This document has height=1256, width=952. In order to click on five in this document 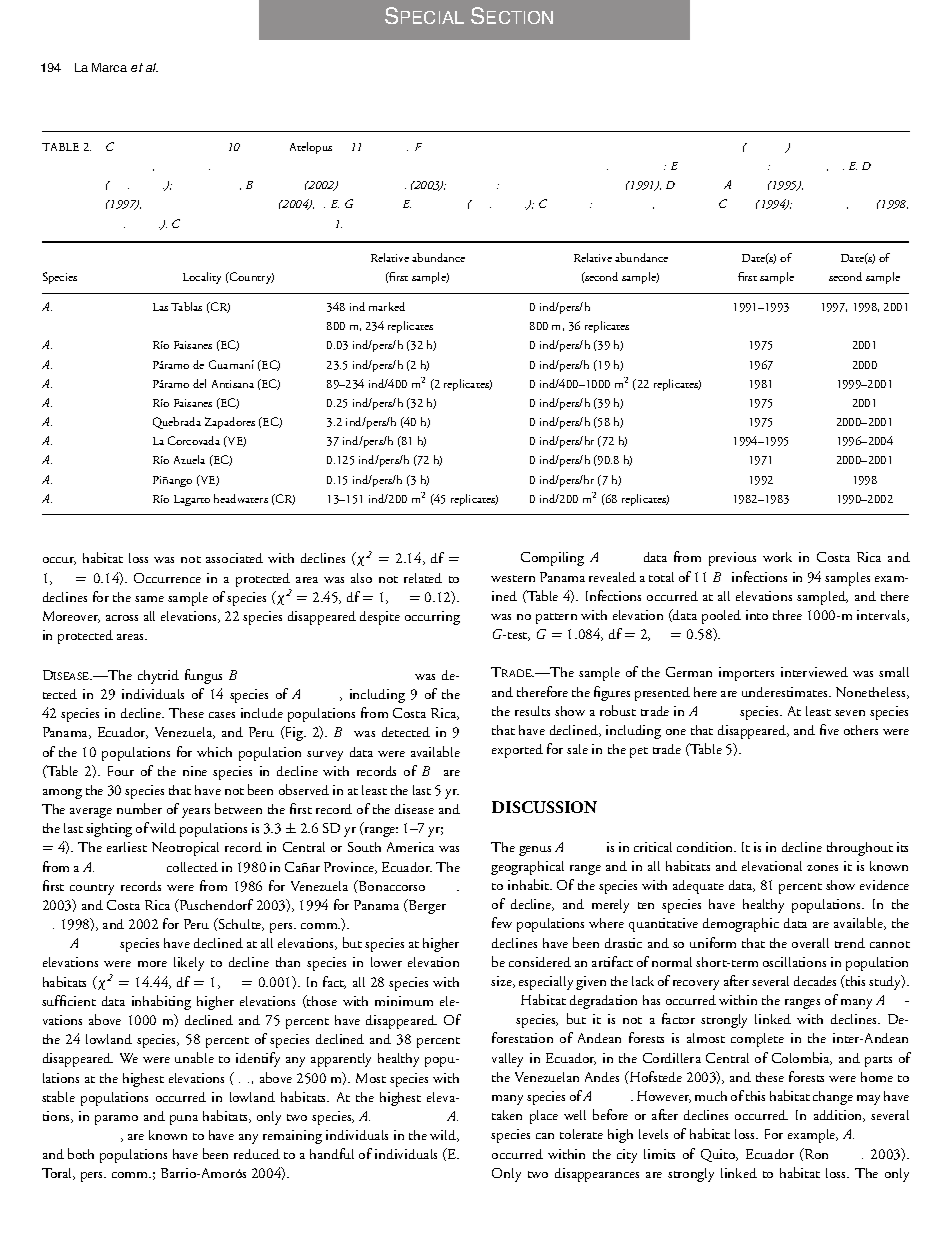, I will do `click(829, 729)`.
